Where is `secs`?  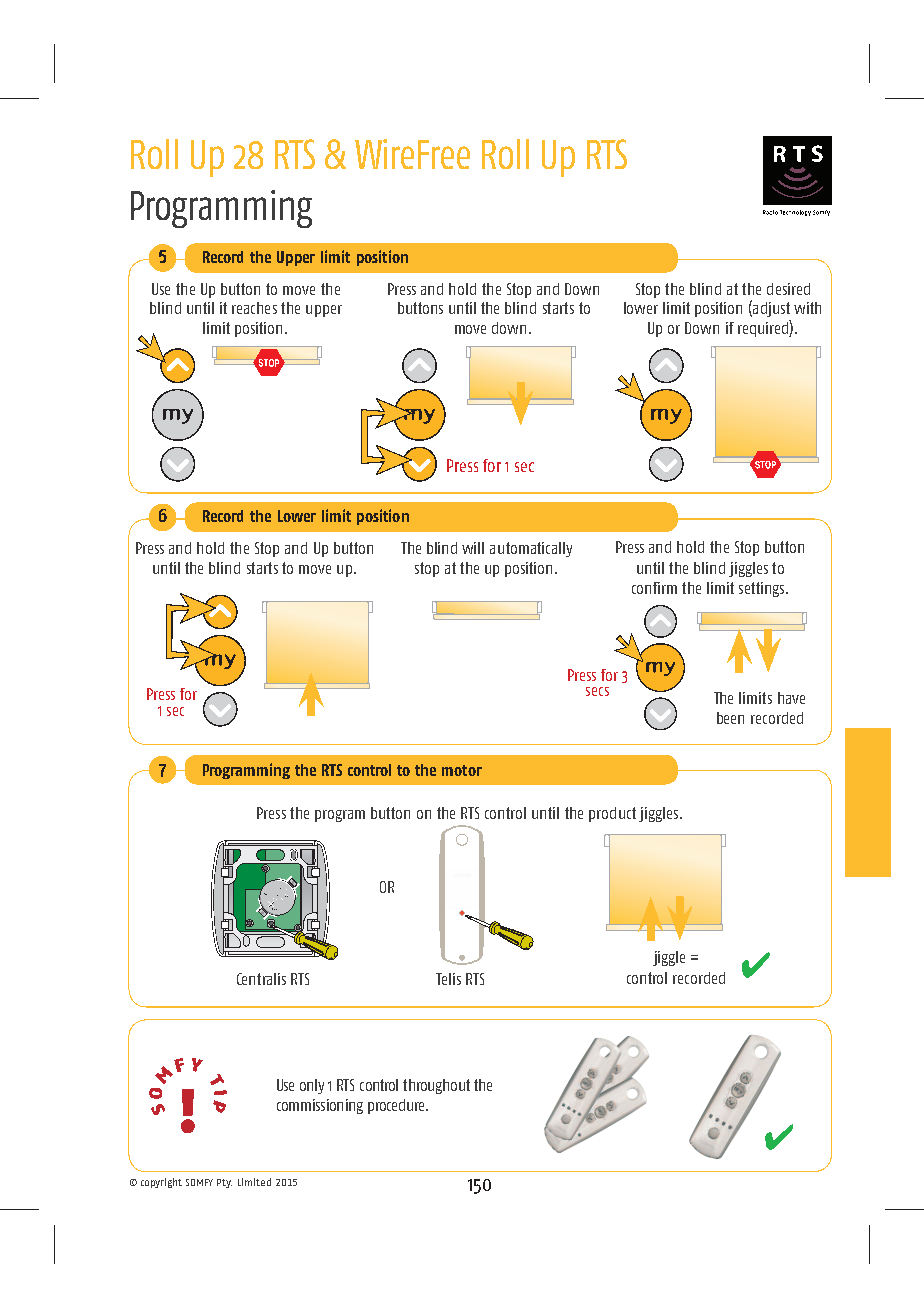
secs is located at coordinates (597, 691).
